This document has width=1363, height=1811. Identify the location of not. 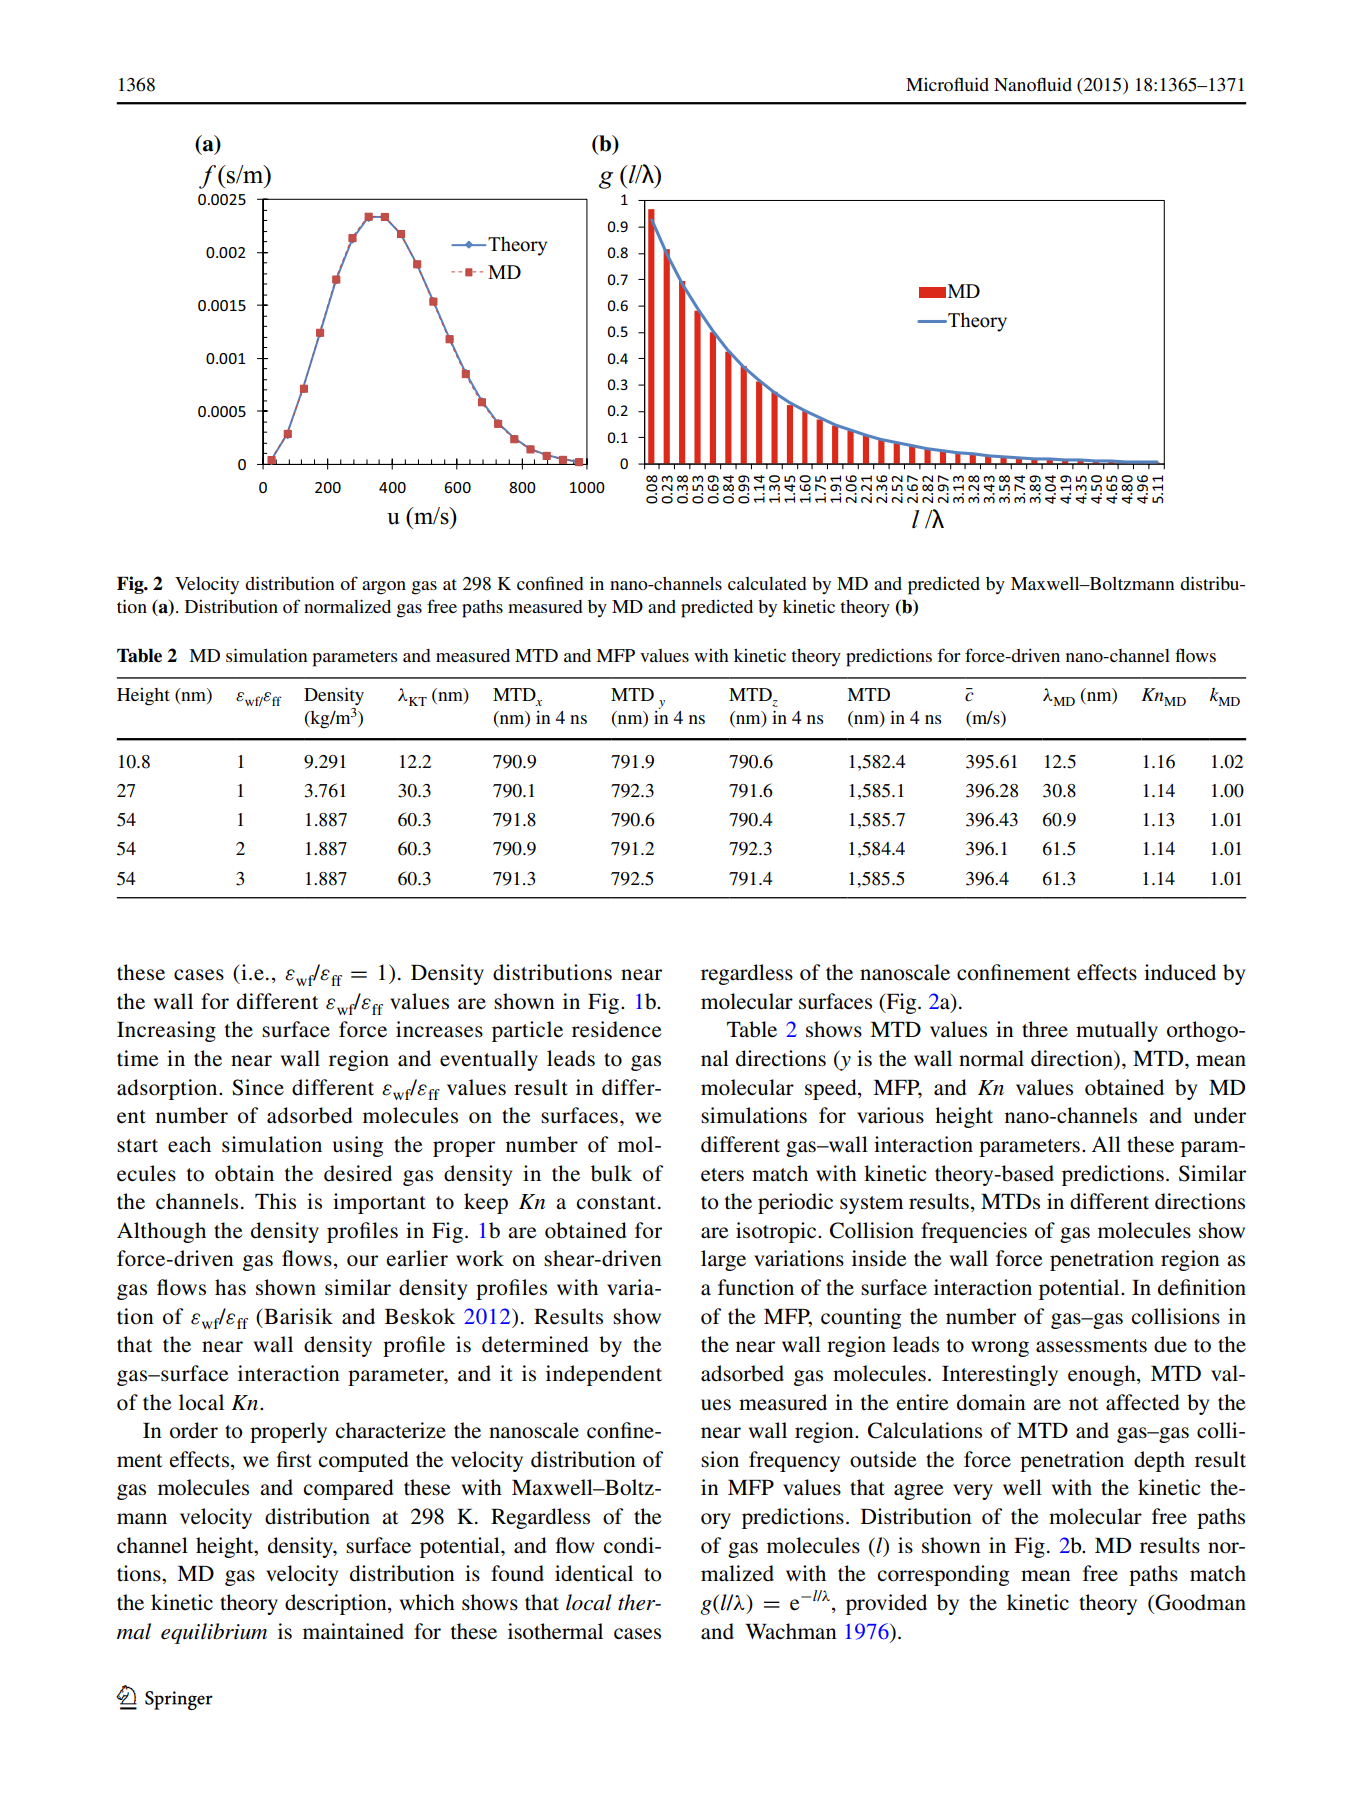
(1083, 1404).
